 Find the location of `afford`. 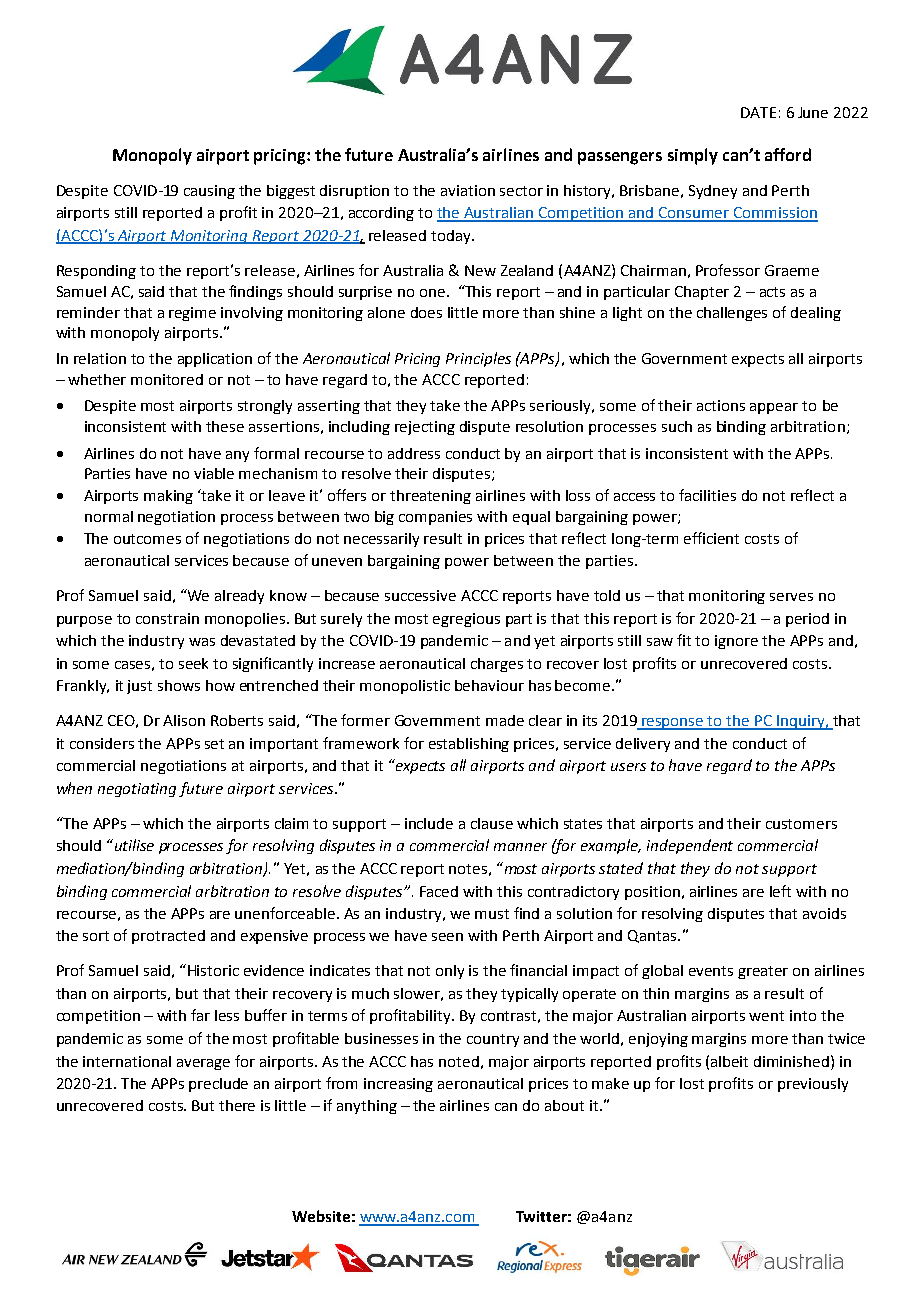

afford is located at coordinates (788, 154).
